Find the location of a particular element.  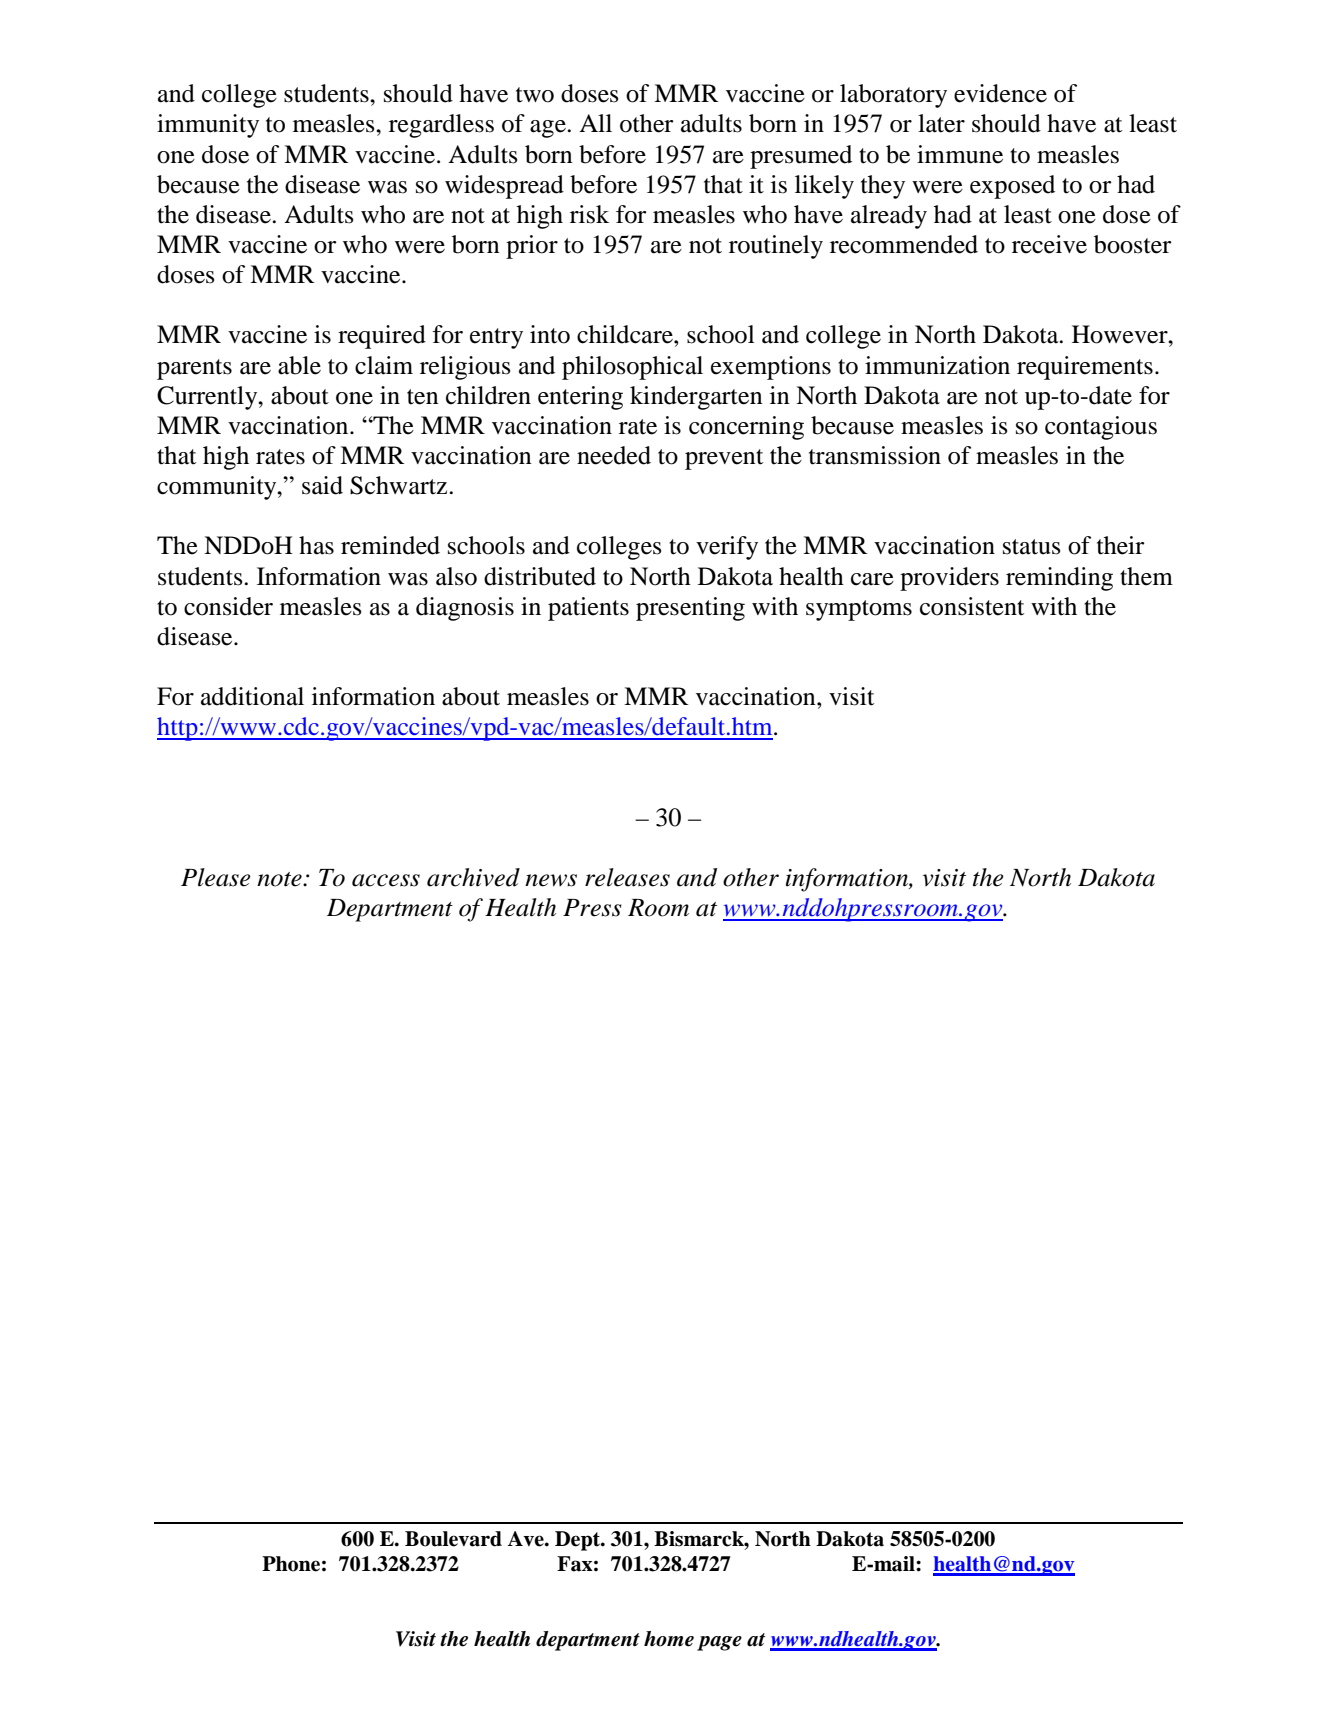

news is located at coordinates (551, 880).
